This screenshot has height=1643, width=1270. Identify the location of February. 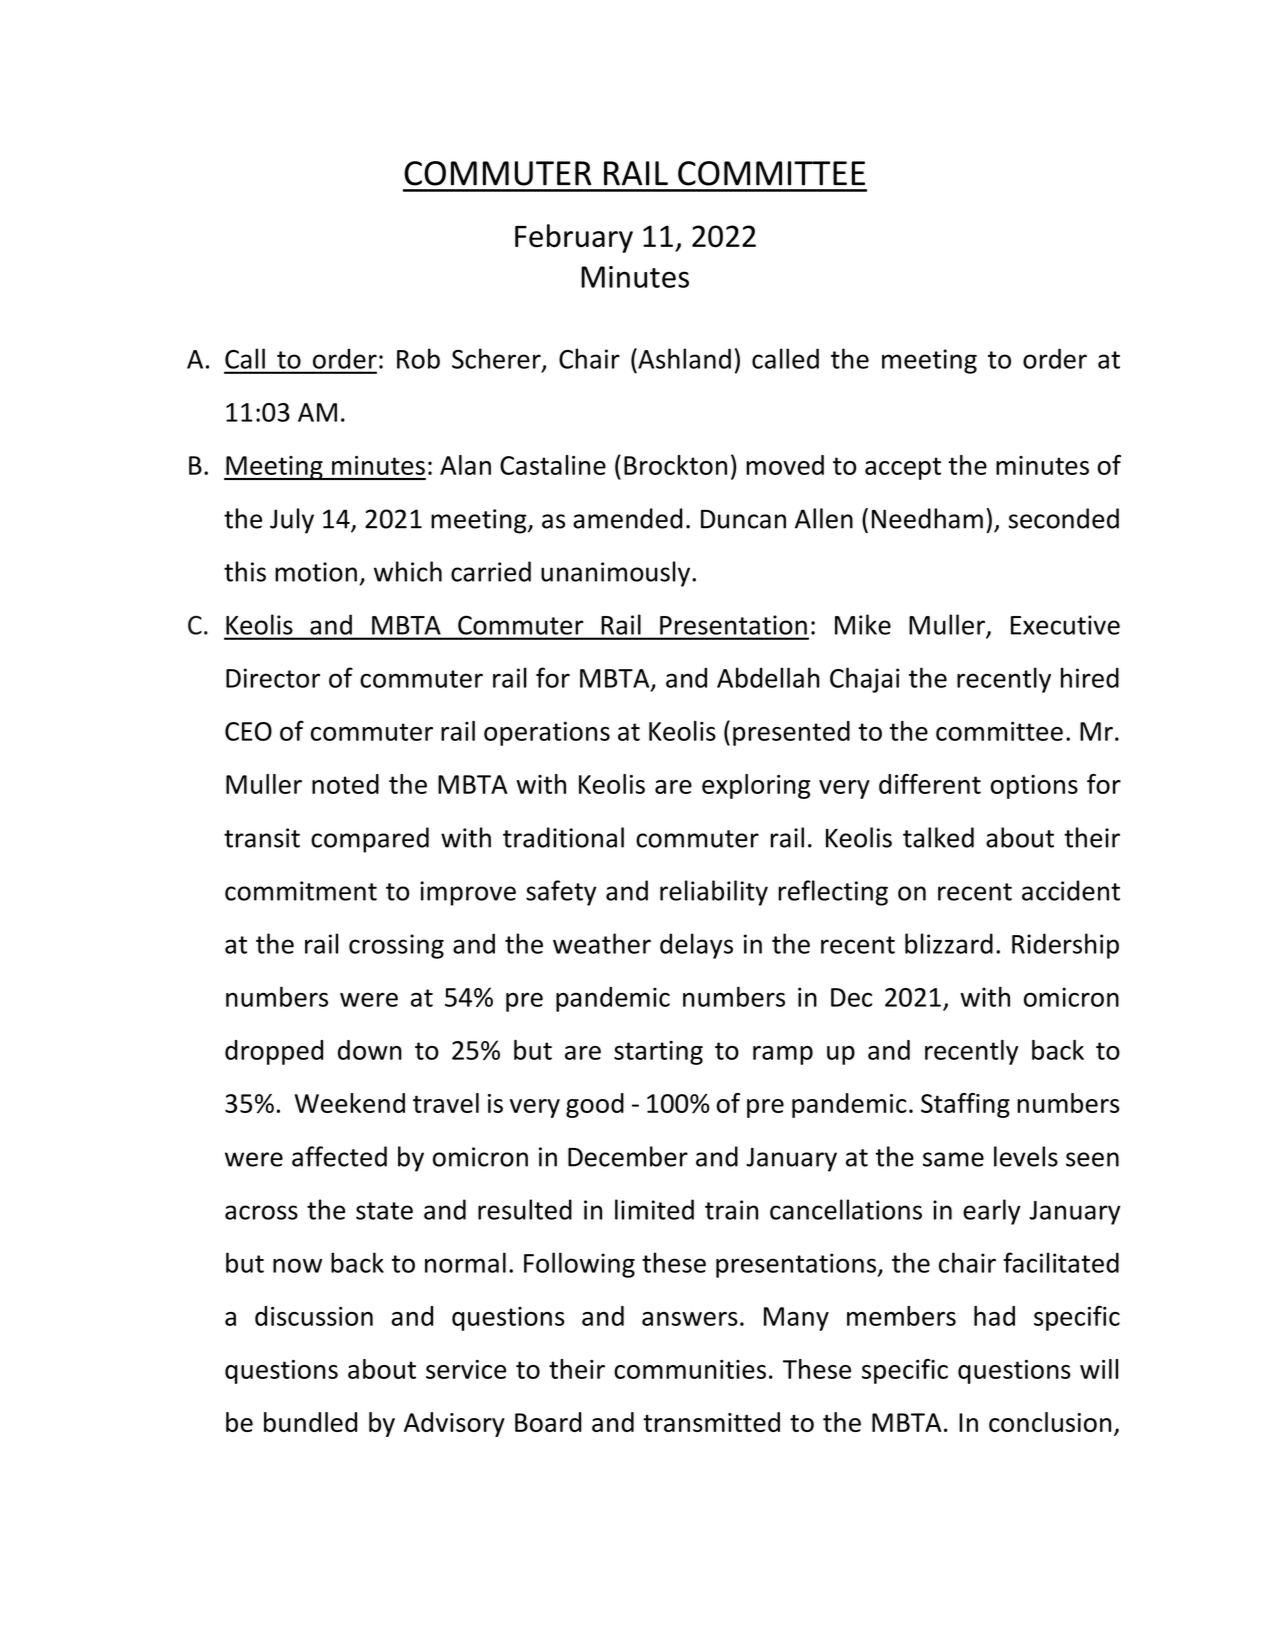
(574, 238).
